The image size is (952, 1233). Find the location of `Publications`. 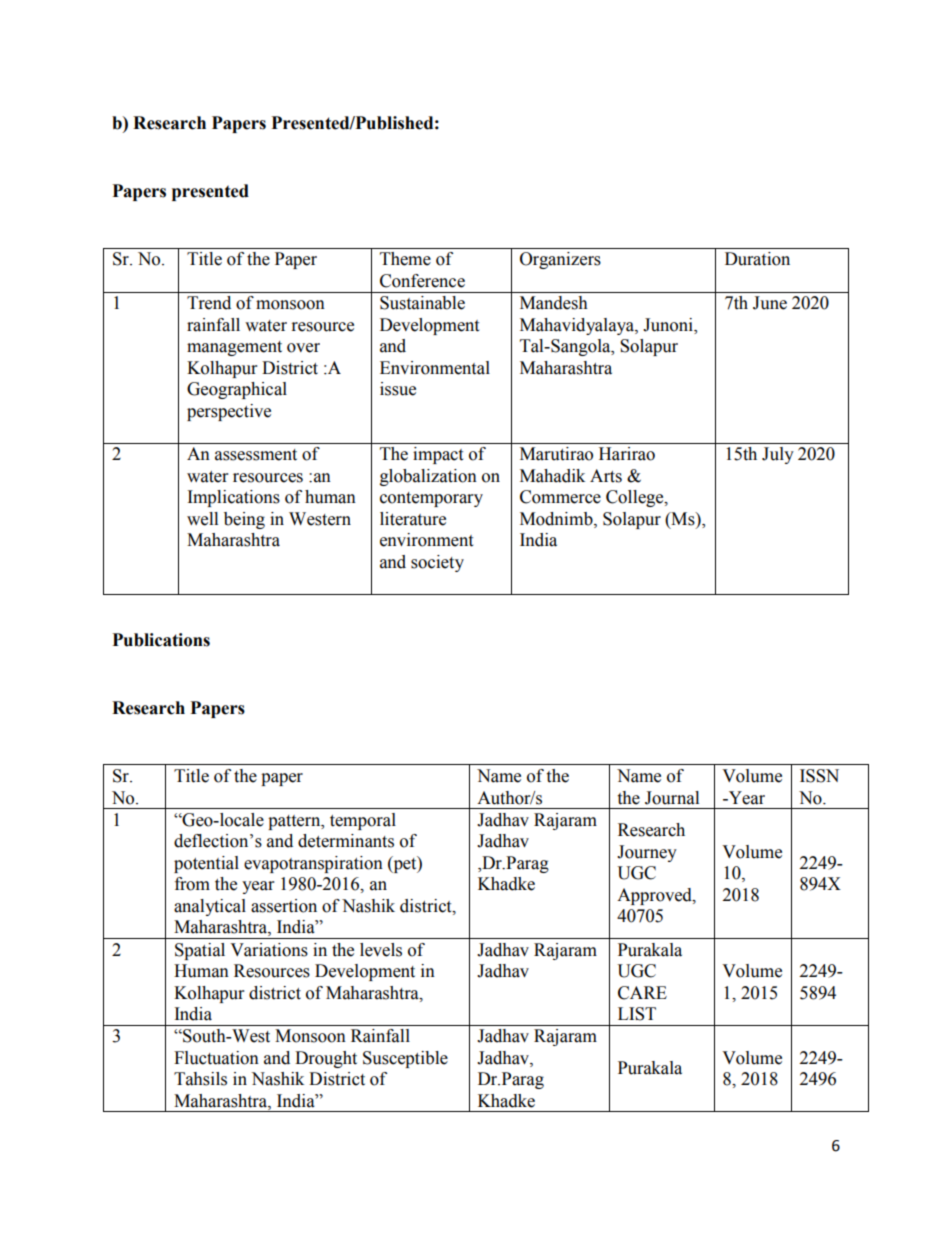

Publications is located at coordinates (161, 640).
